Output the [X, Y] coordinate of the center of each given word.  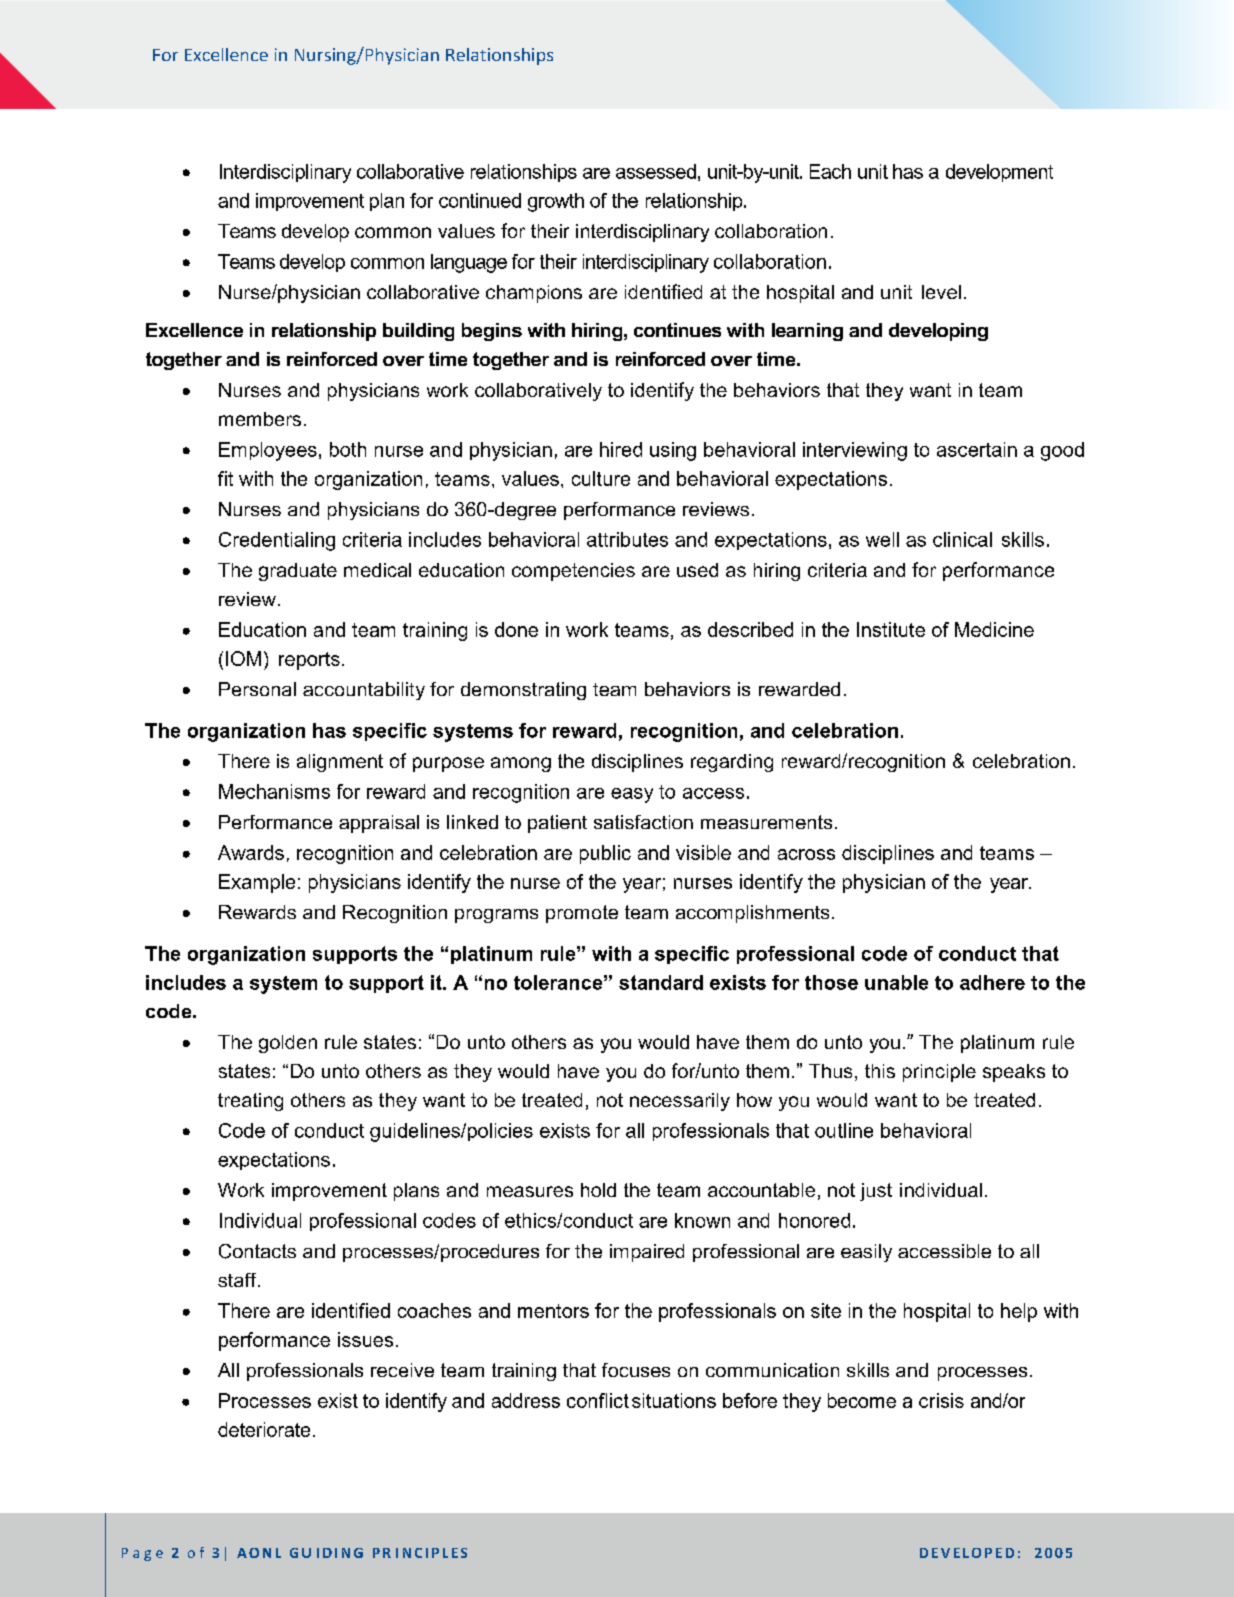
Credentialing [277, 541]
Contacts [257, 1251]
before [750, 1400]
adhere [992, 982]
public [605, 854]
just [876, 1192]
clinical [962, 539]
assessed [656, 171]
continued [480, 200]
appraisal [379, 824]
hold [598, 1190]
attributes [627, 539]
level [941, 292]
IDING [340, 1553]
